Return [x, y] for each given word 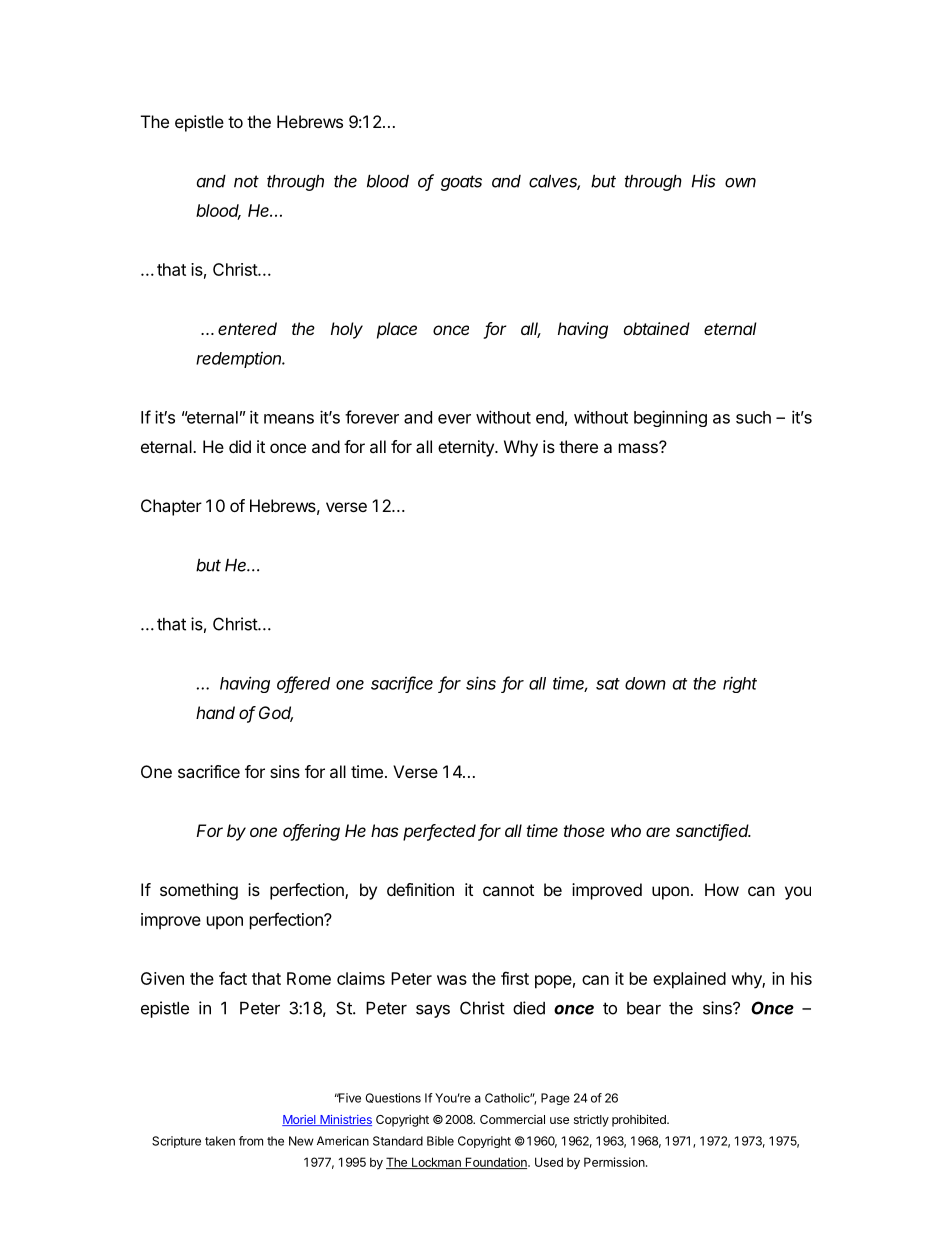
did [240, 446]
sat [608, 684]
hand [215, 712]
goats [461, 183]
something [199, 891]
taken [220, 1141]
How [722, 889]
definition [420, 889]
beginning [670, 418]
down [645, 683]
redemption [240, 359]
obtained [657, 328]
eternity [467, 448]
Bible [440, 1141]
